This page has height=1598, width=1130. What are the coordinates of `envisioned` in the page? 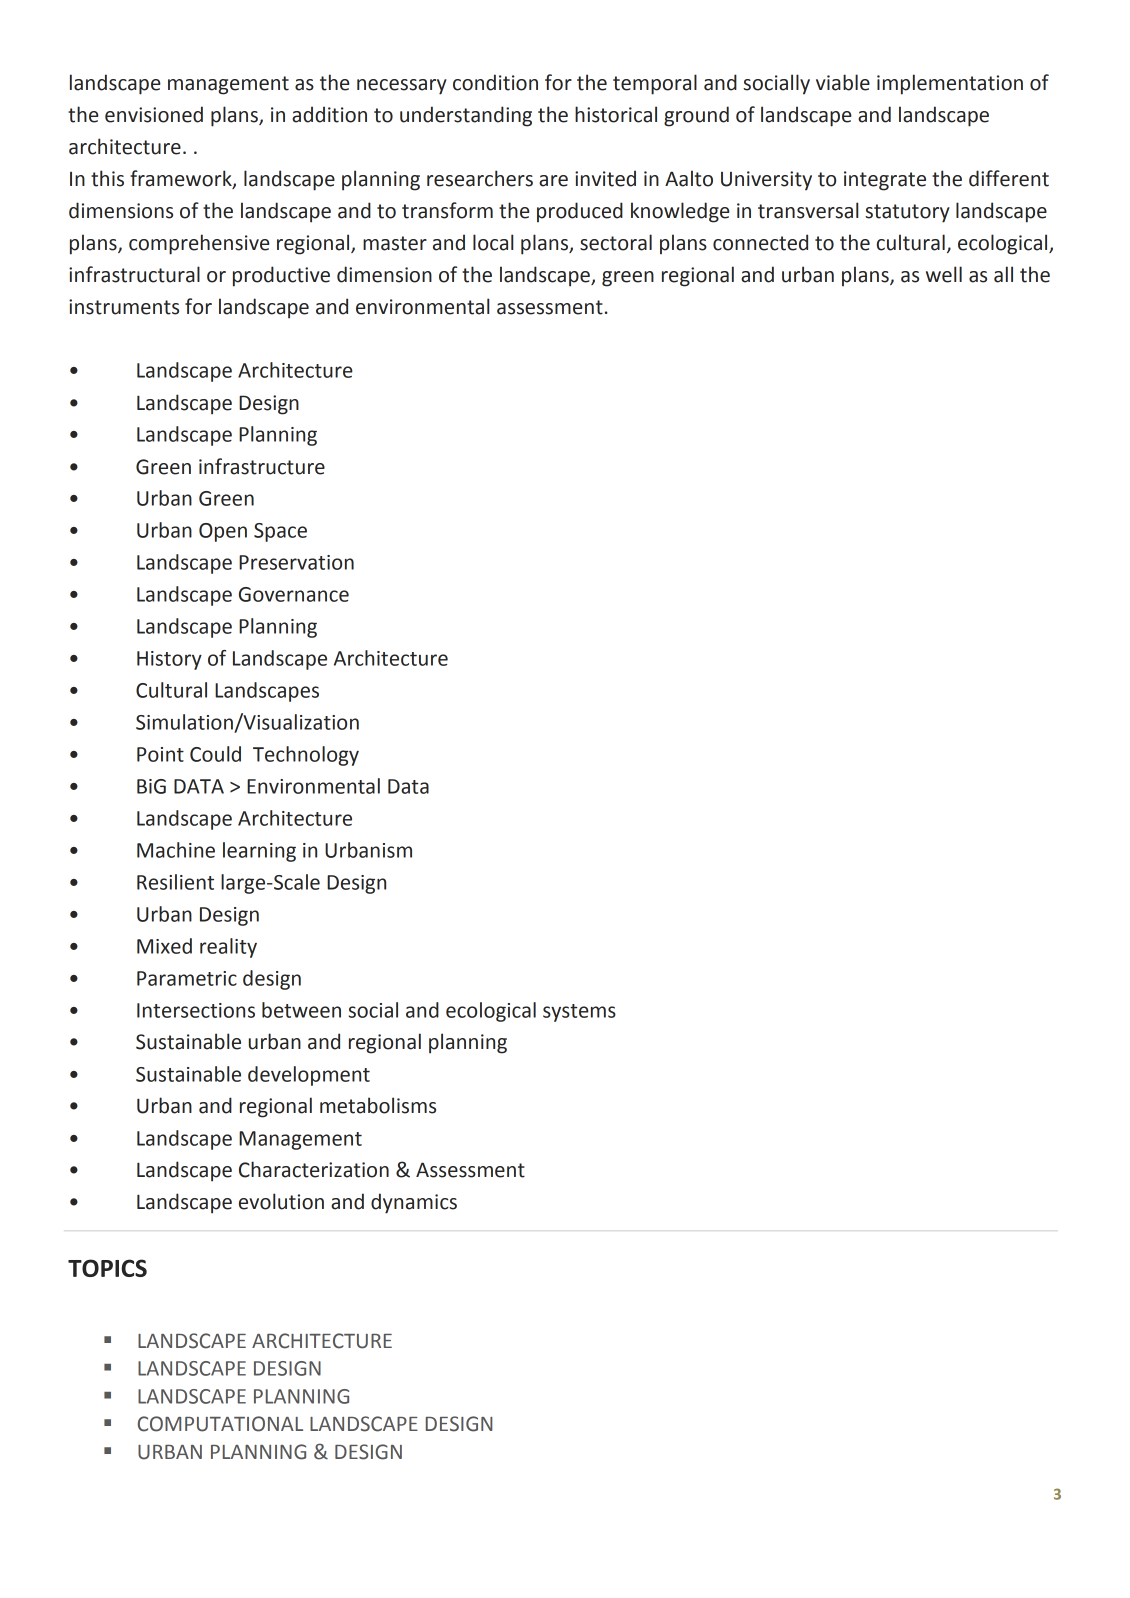 It's located at (154, 114).
